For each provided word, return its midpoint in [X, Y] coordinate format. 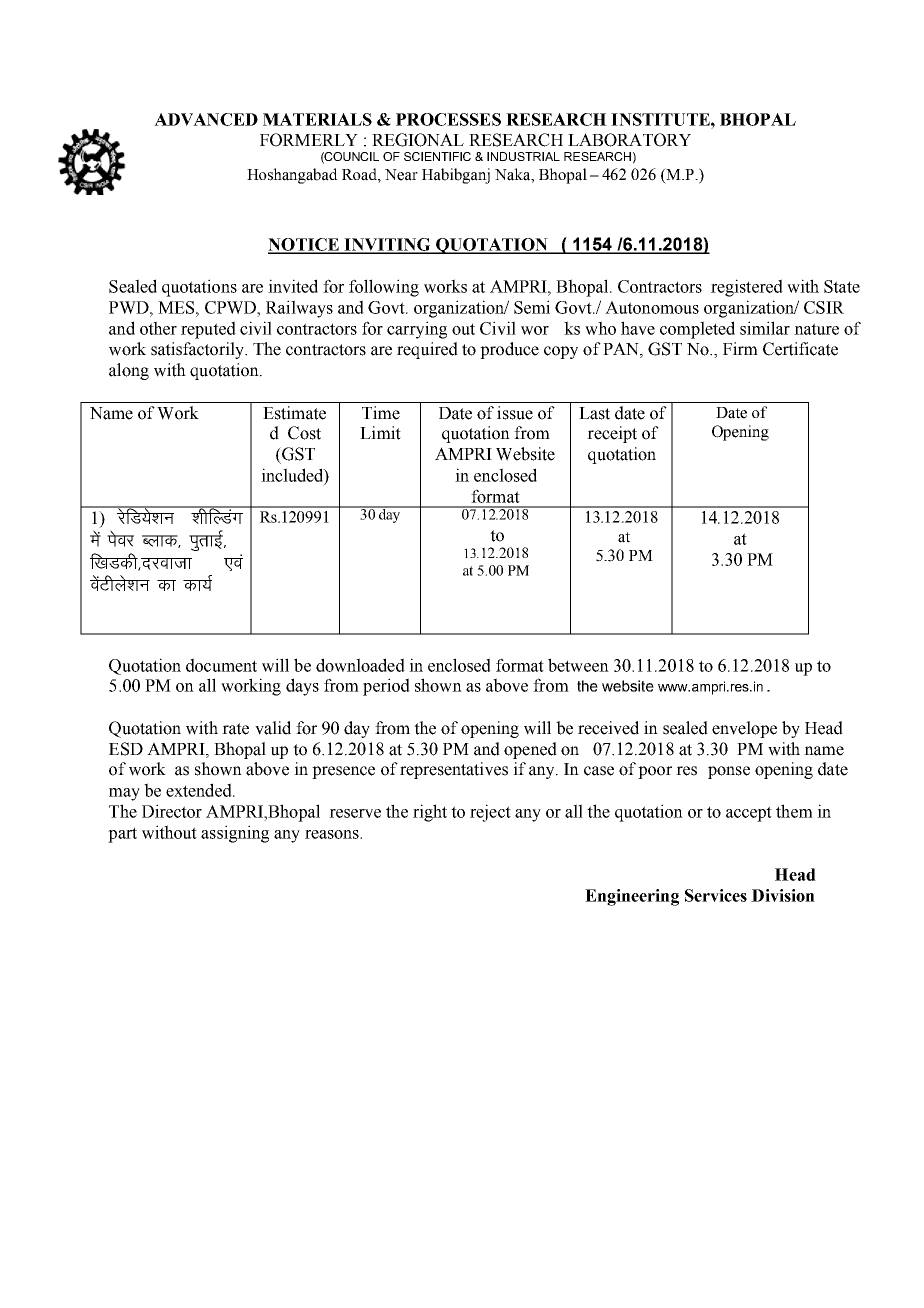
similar [765, 328]
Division [783, 895]
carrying [417, 330]
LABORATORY [629, 140]
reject [490, 813]
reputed [208, 330]
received [608, 728]
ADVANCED [206, 119]
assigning [235, 834]
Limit [380, 433]
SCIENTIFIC [437, 156]
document [221, 665]
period [386, 687]
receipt [612, 434]
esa [95, 538]
